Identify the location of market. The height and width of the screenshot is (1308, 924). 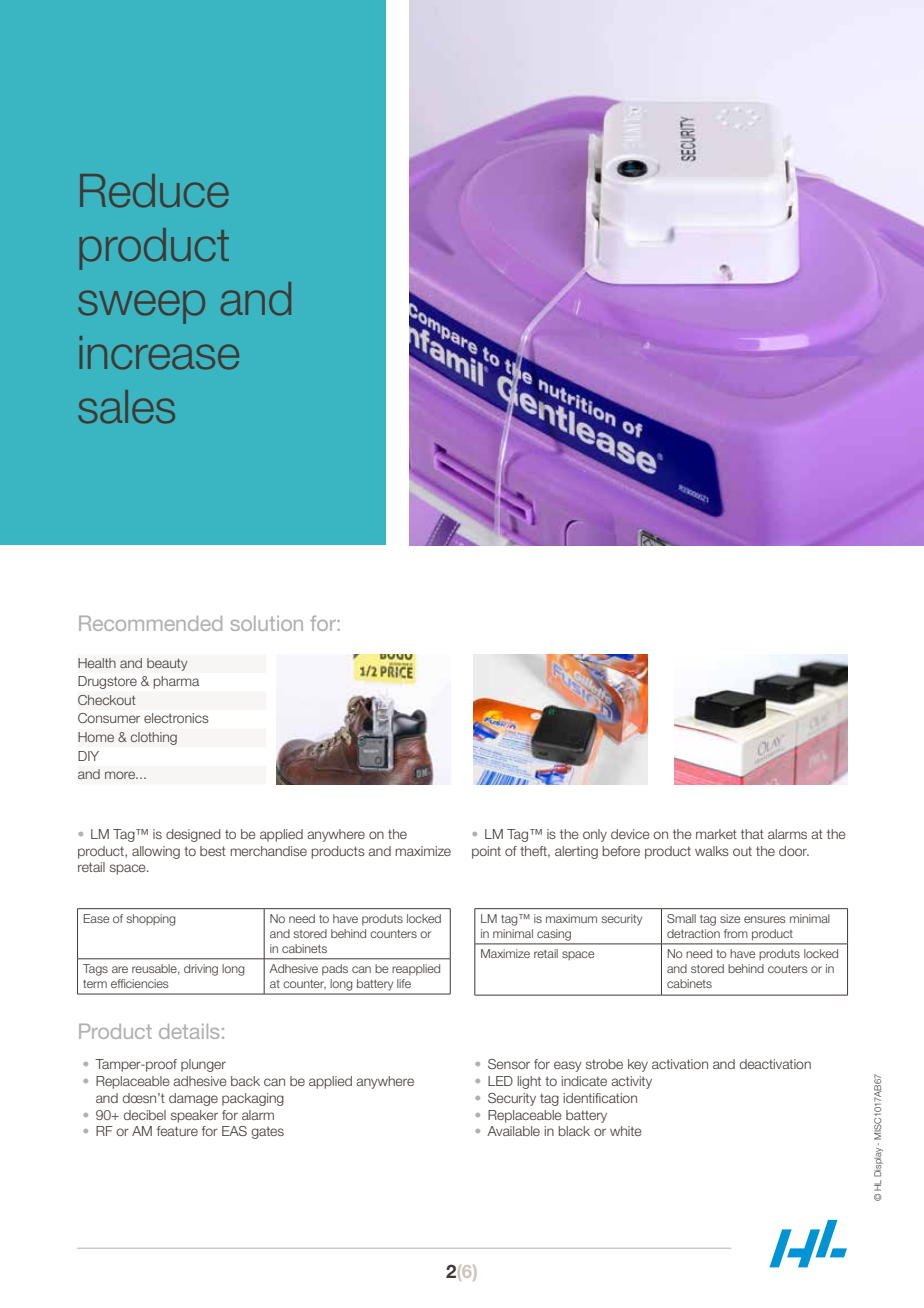
(716, 834).
